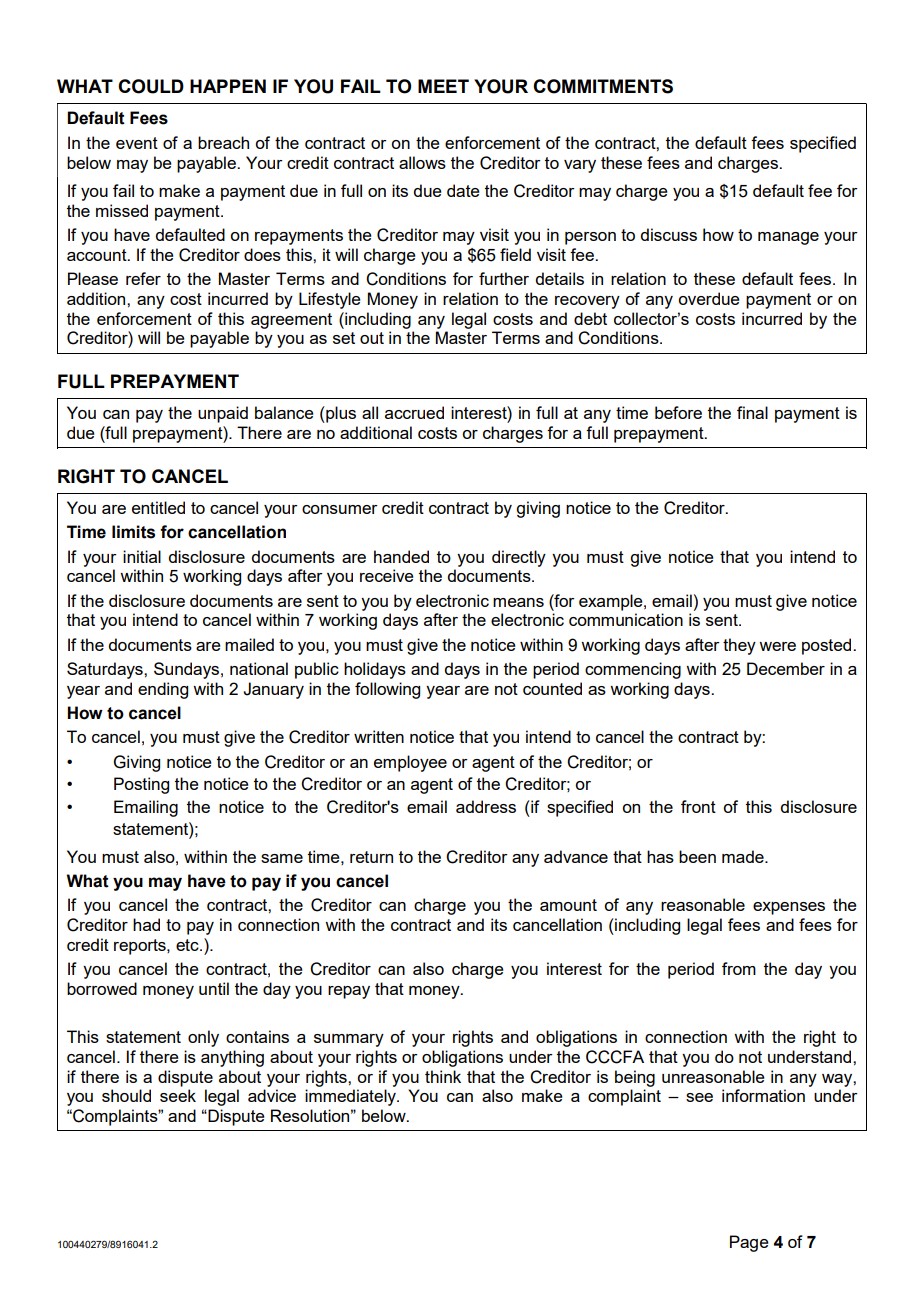  I want to click on think, so click(443, 1076).
